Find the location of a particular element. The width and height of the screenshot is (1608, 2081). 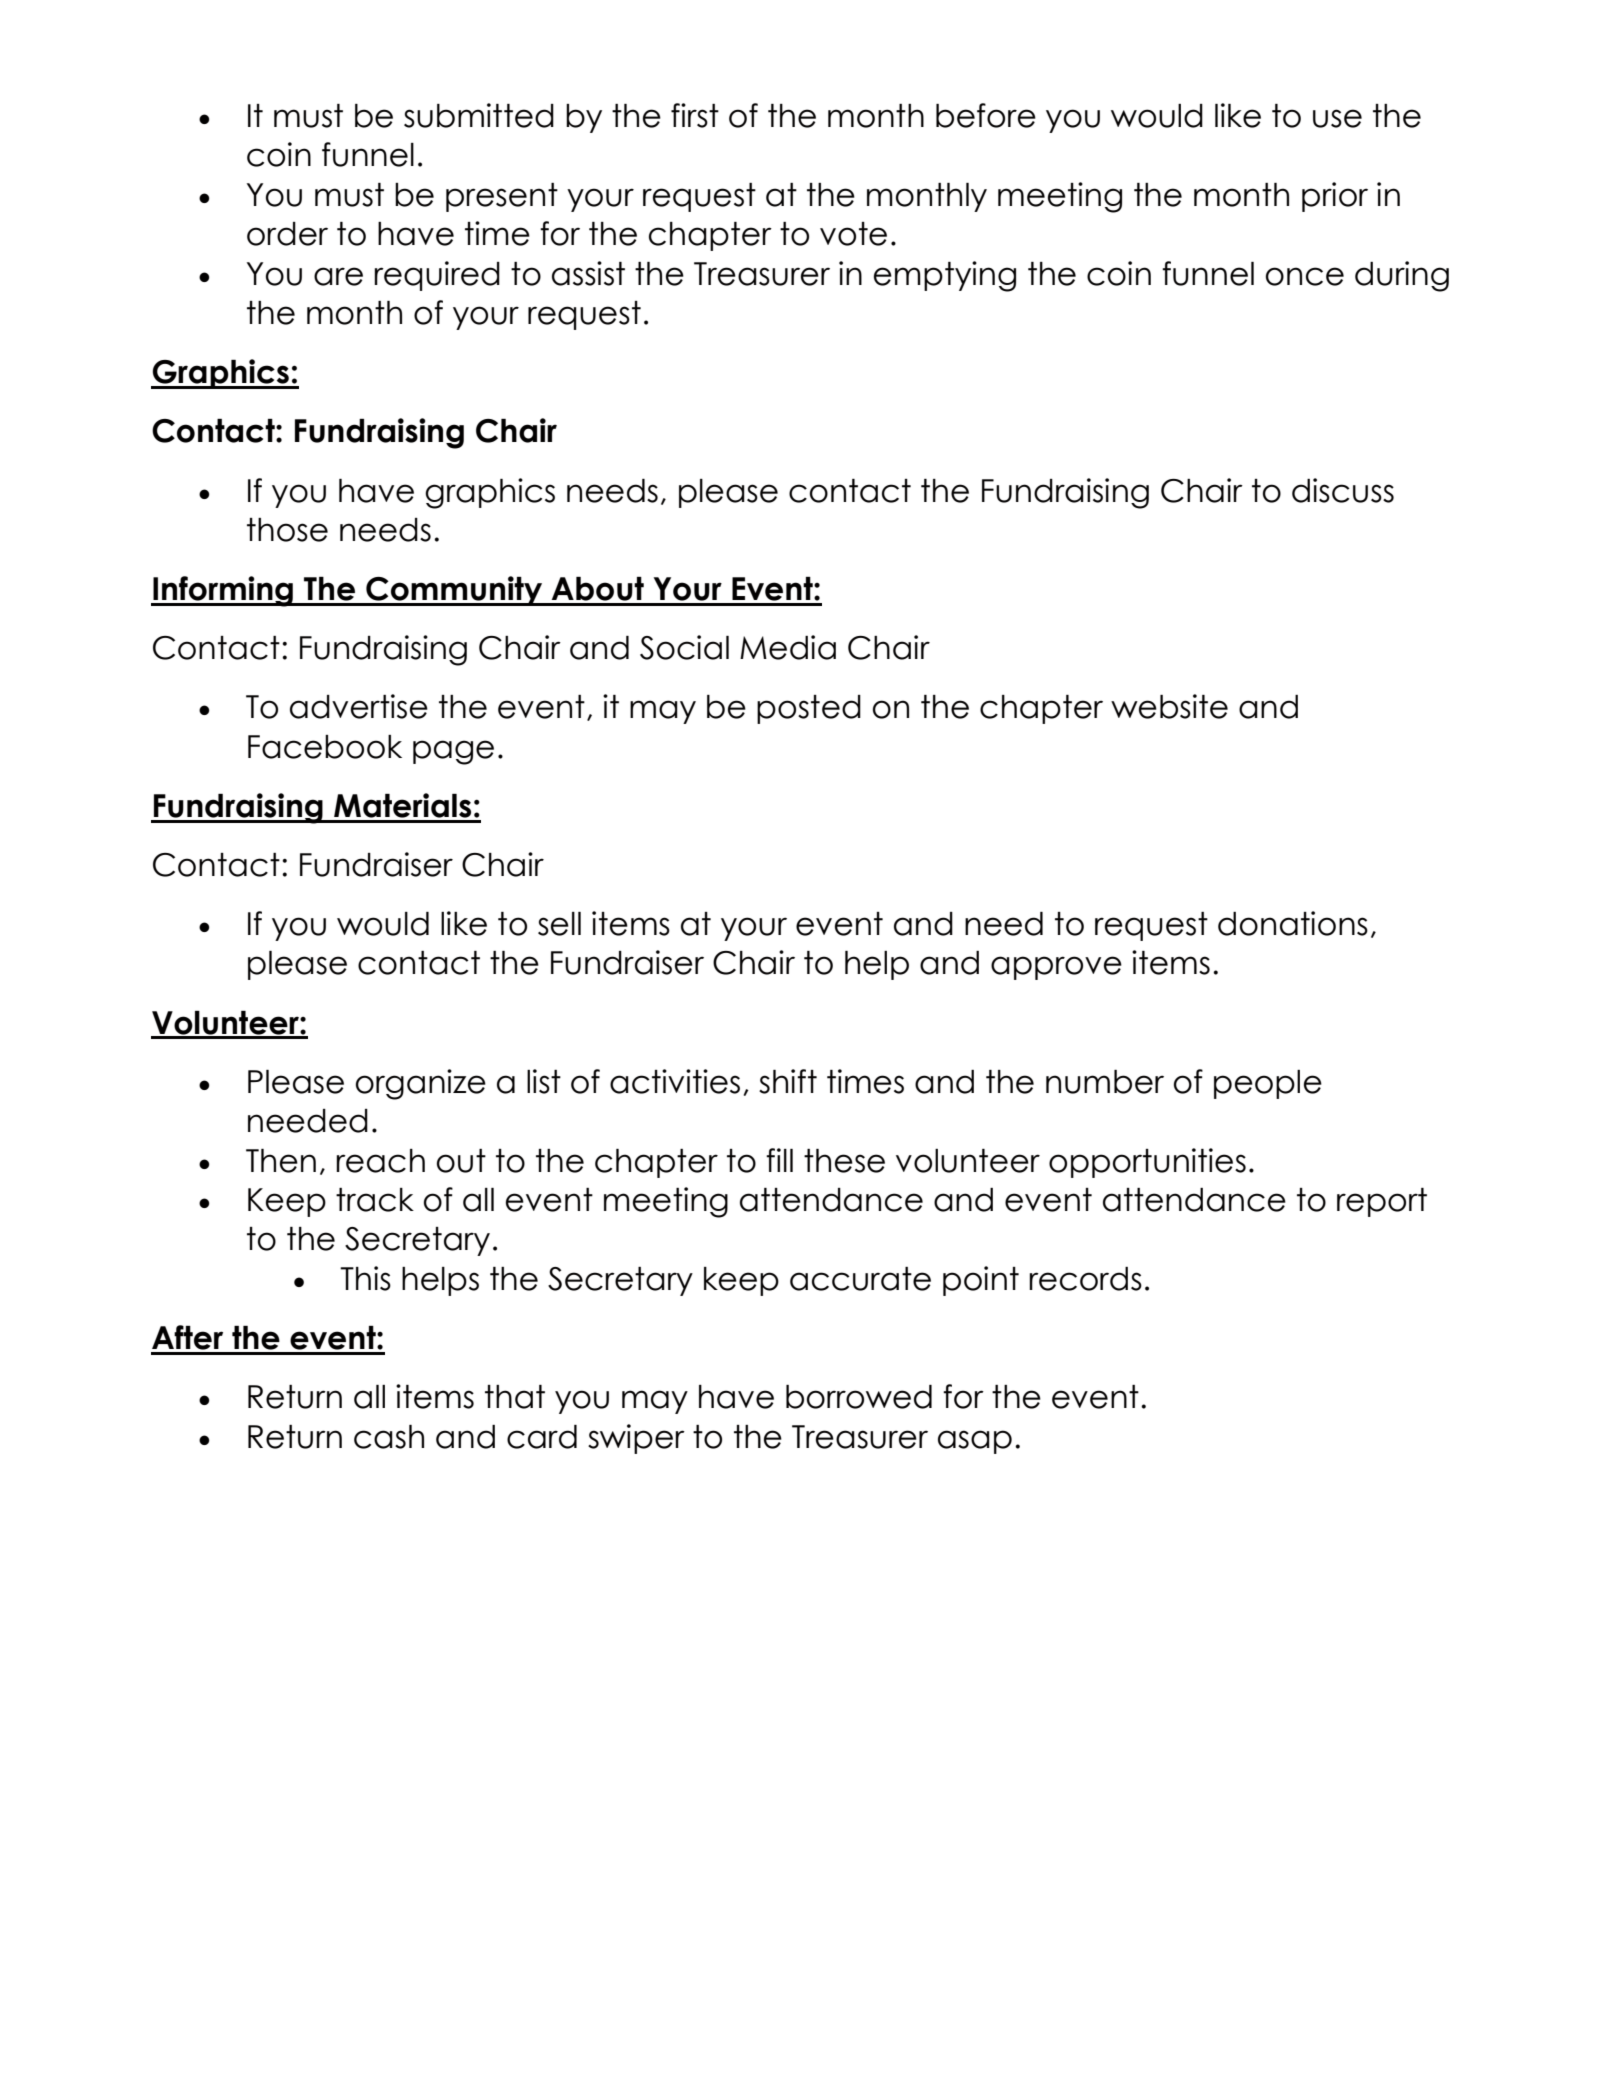

website is located at coordinates (1169, 706).
